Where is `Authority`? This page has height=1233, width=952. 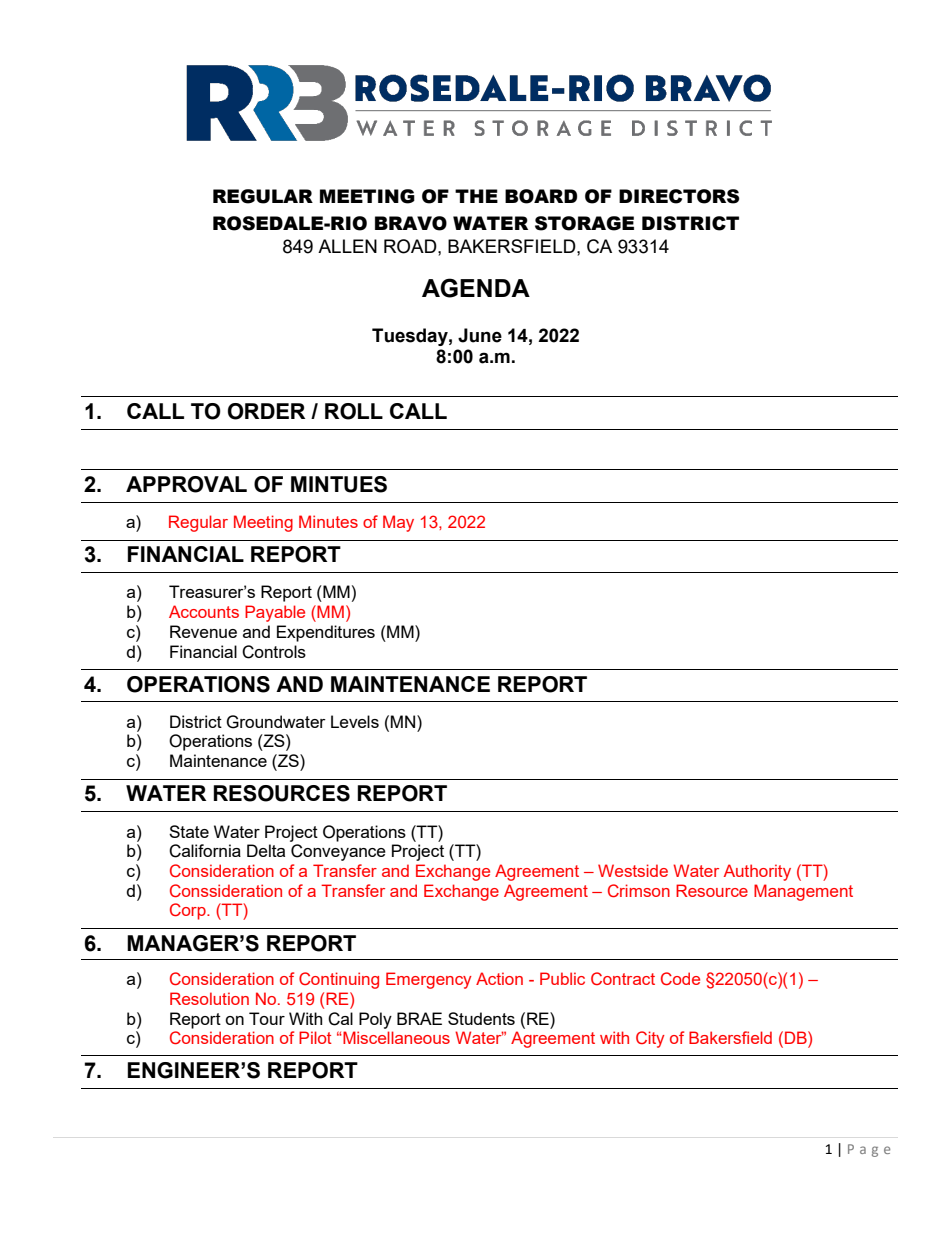 Authority is located at coordinates (757, 872).
